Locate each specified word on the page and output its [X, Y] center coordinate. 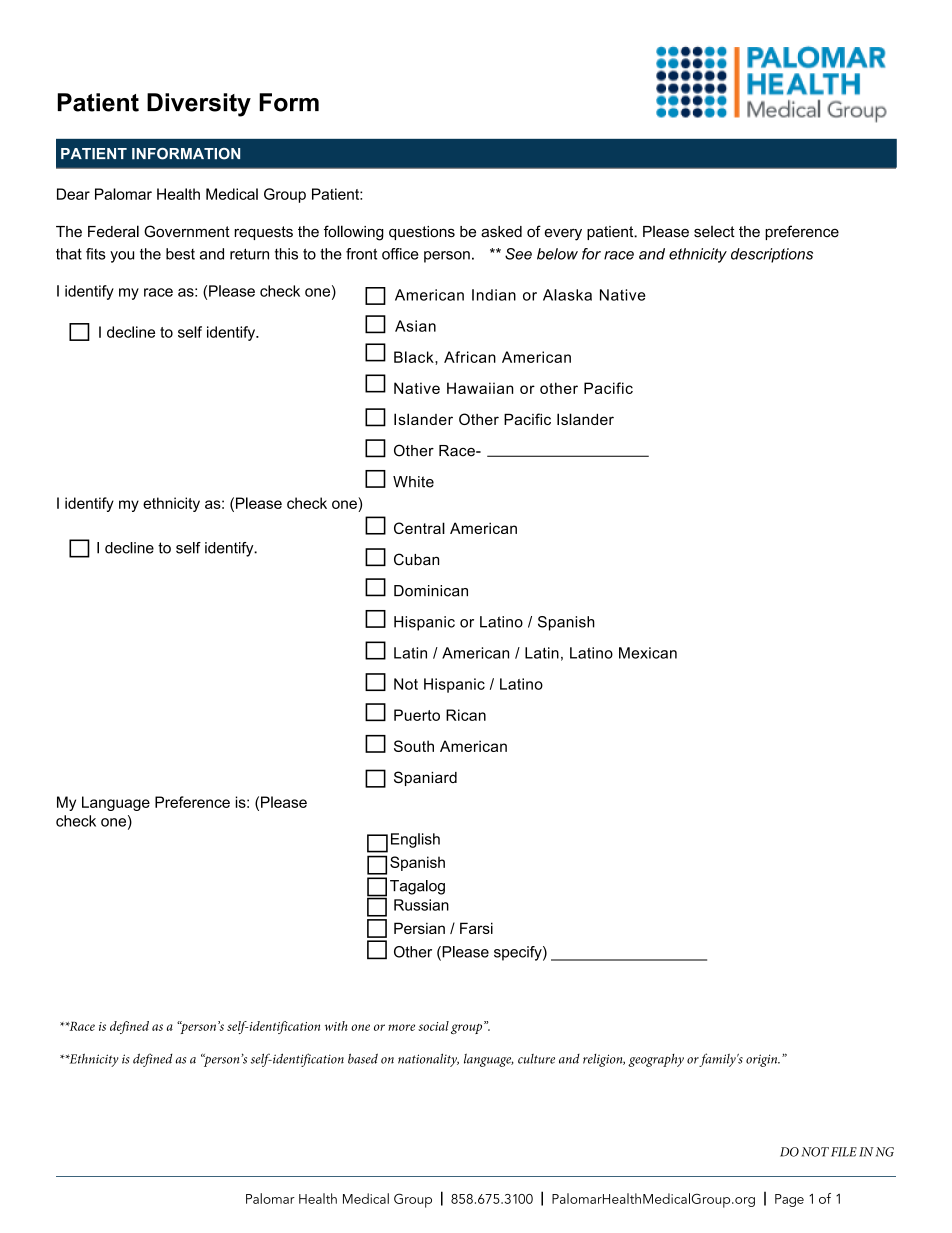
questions [422, 233]
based [363, 1058]
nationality [428, 1060]
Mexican [648, 653]
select [714, 232]
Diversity [199, 105]
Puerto [417, 715]
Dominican [431, 591]
